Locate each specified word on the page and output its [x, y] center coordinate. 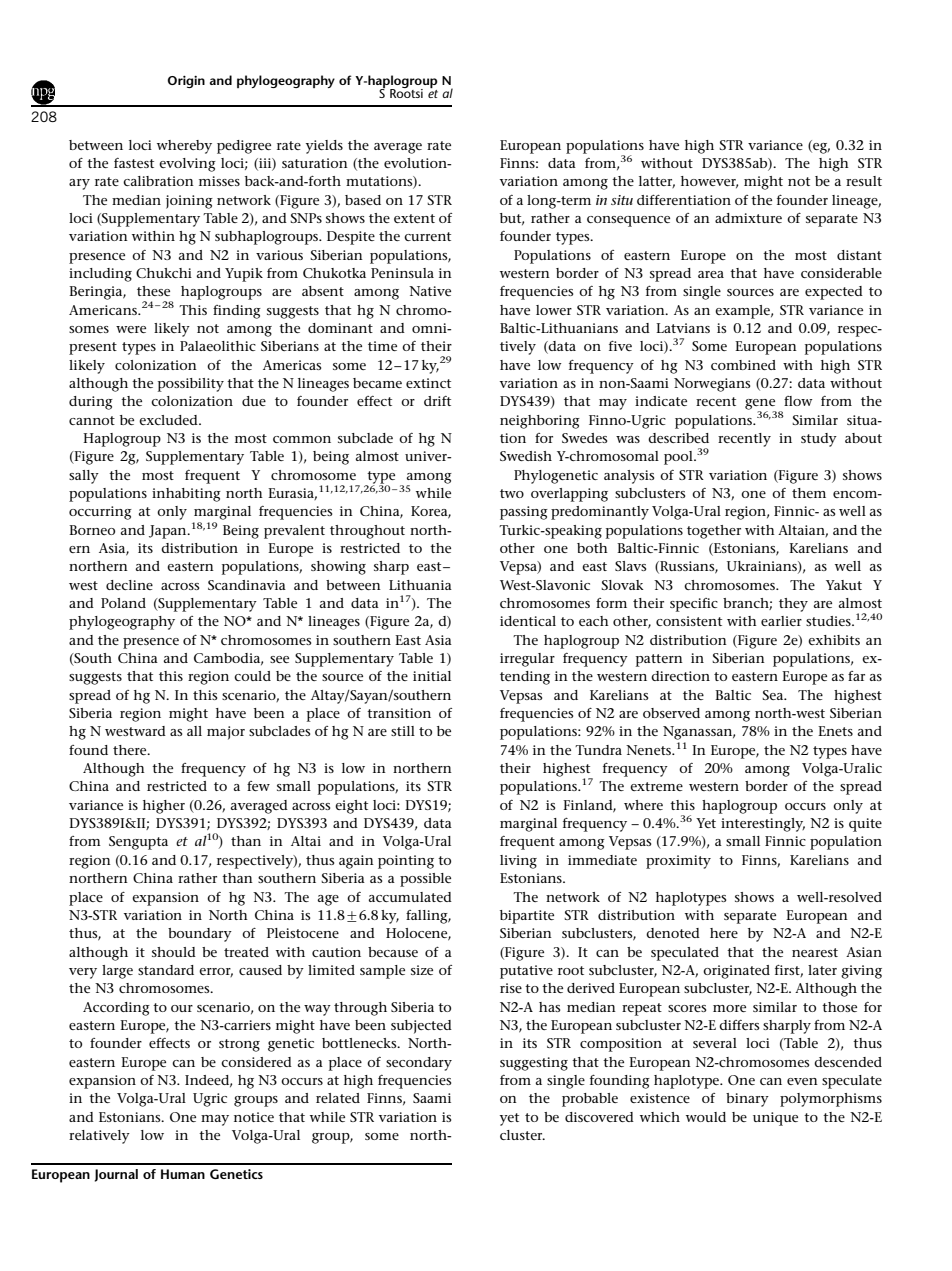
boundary [200, 935]
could [252, 676]
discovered [599, 1117]
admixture [748, 218]
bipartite [527, 917]
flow [798, 401]
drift [437, 401]
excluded [169, 420]
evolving [187, 165]
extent [414, 218]
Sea [774, 695]
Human [183, 1174]
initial [432, 676]
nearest [815, 952]
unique [775, 1119]
